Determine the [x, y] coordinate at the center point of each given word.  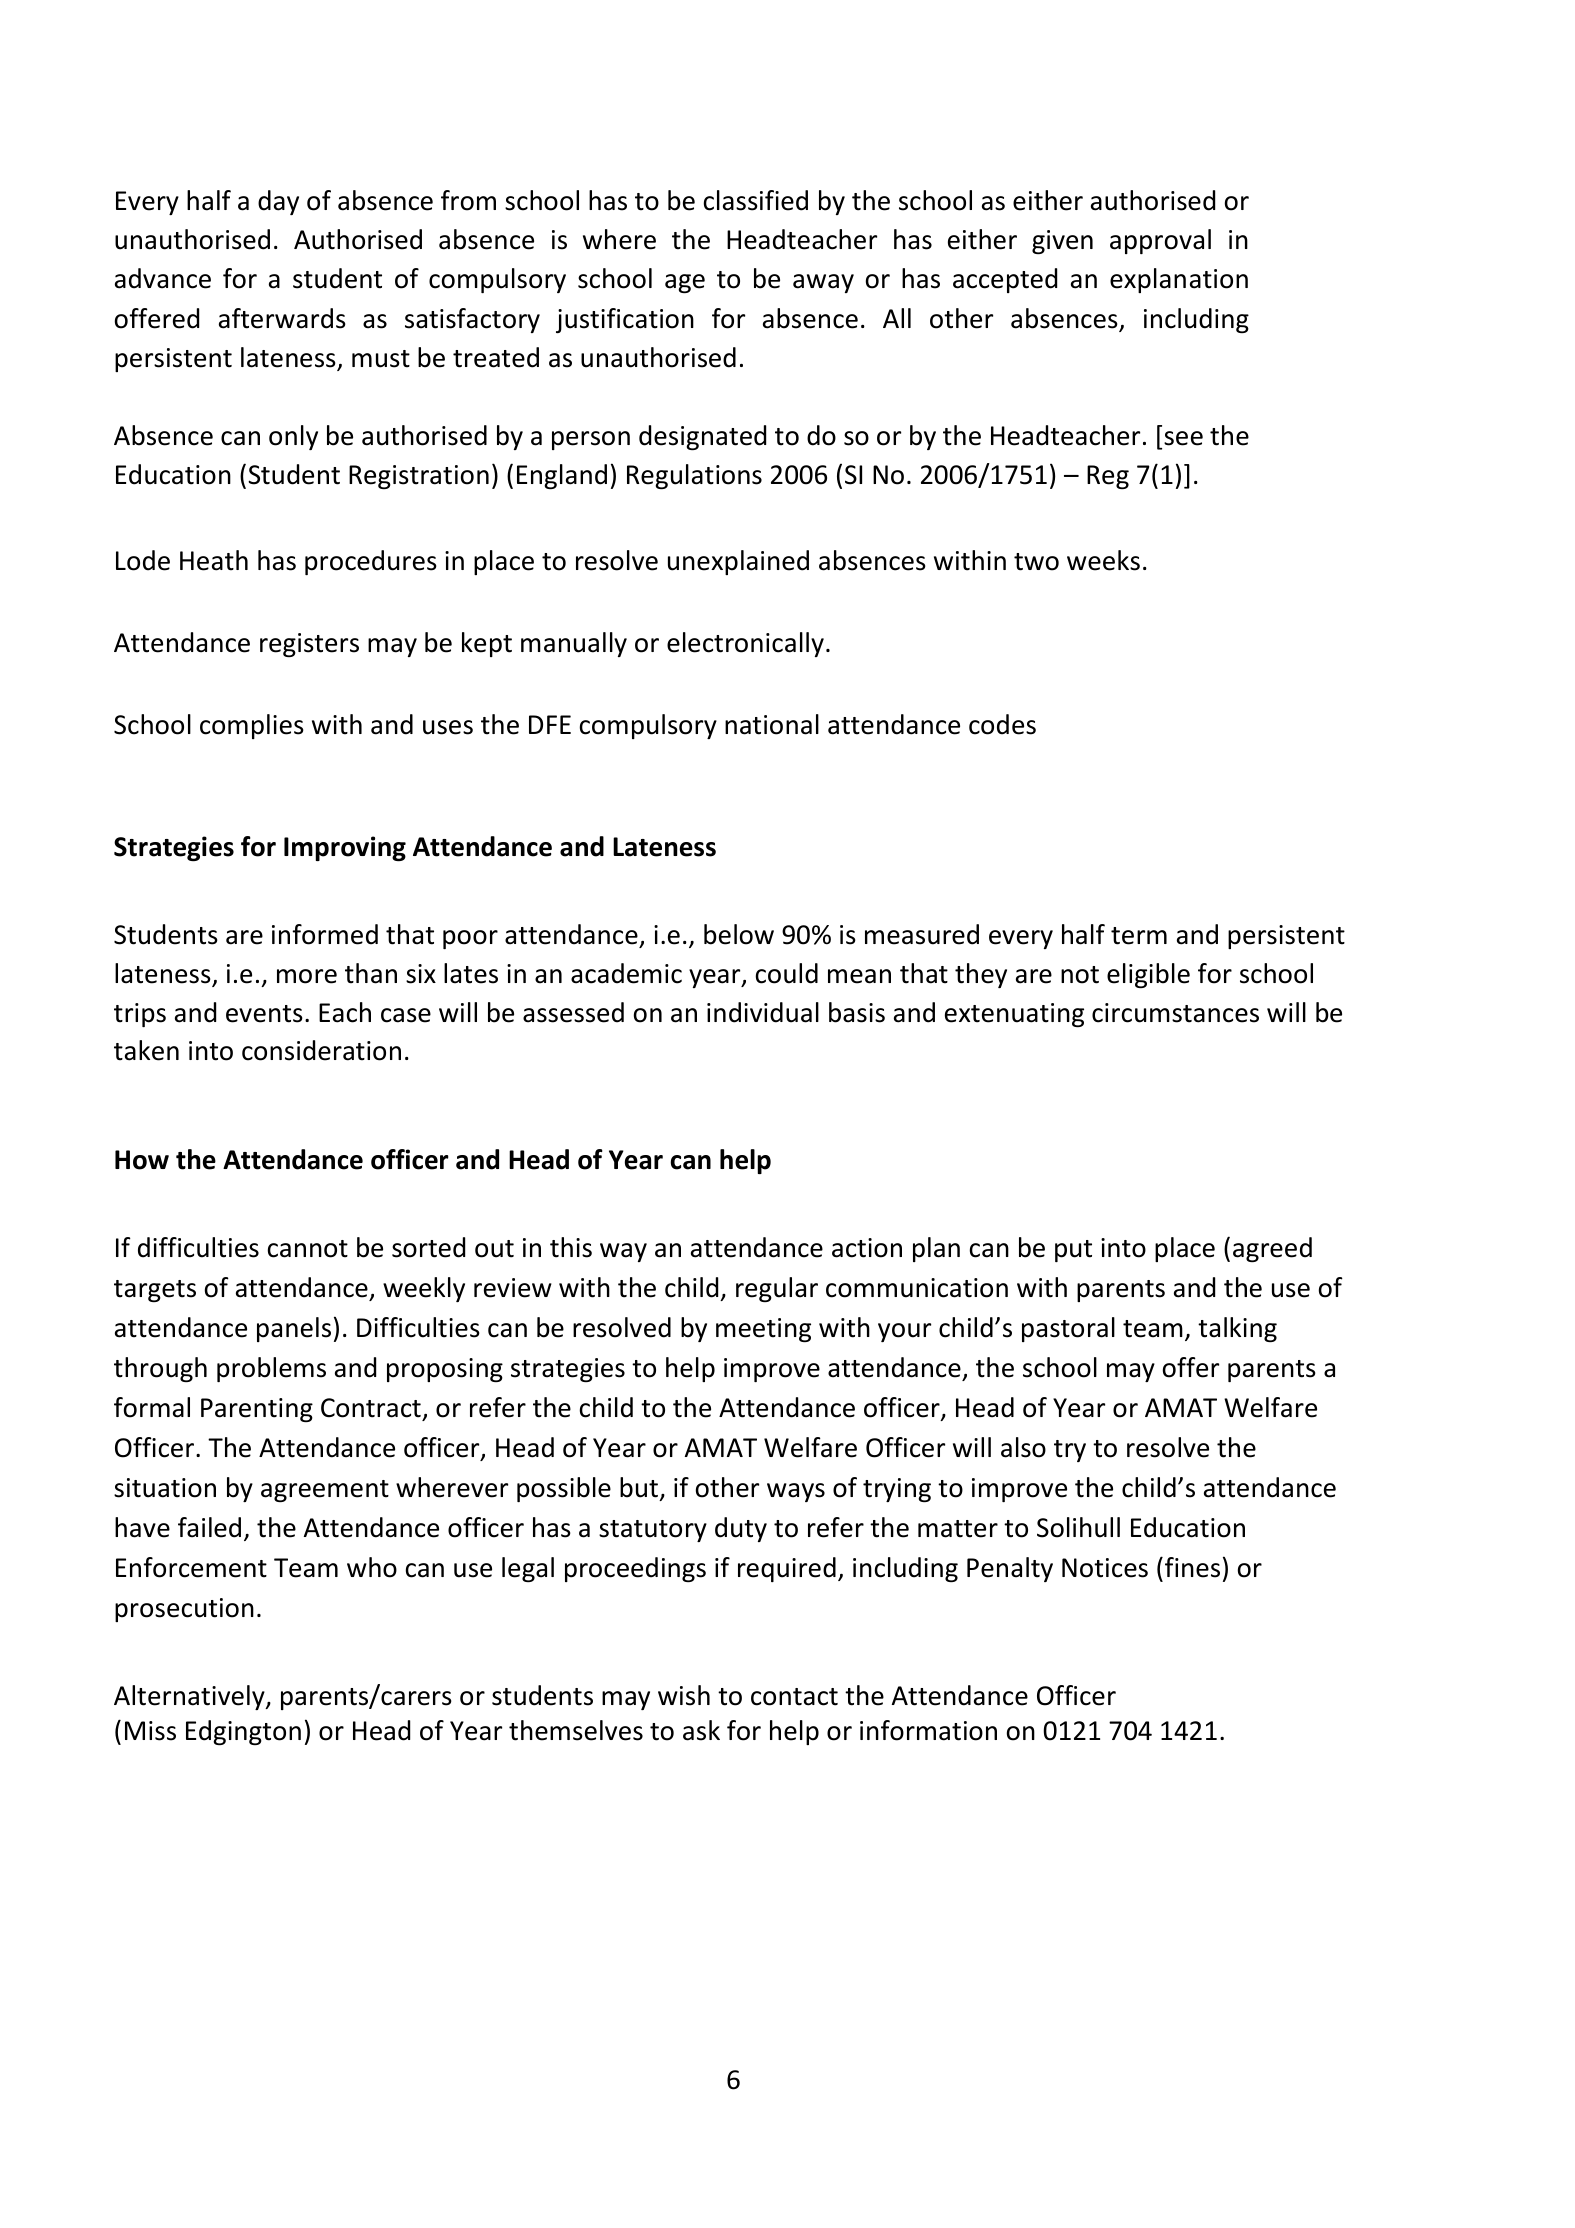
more [307, 976]
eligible [1148, 975]
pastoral [1068, 1329]
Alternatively [190, 1697]
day [278, 202]
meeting [763, 1330]
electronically [745, 644]
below [739, 934]
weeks [1103, 560]
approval [1160, 241]
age [685, 283]
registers [309, 645]
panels [294, 1329]
